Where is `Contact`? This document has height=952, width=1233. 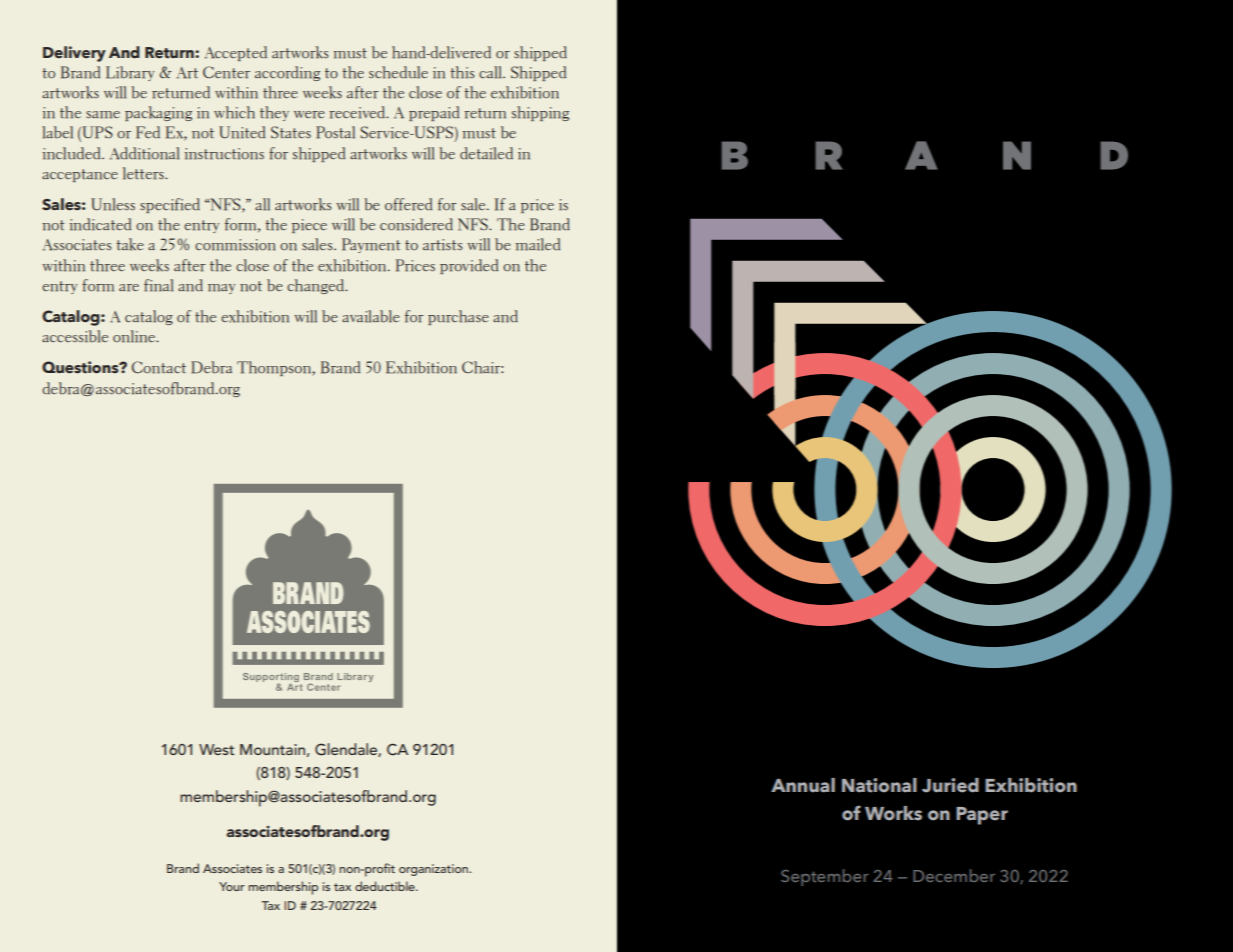
Contact is located at coordinates (159, 367).
